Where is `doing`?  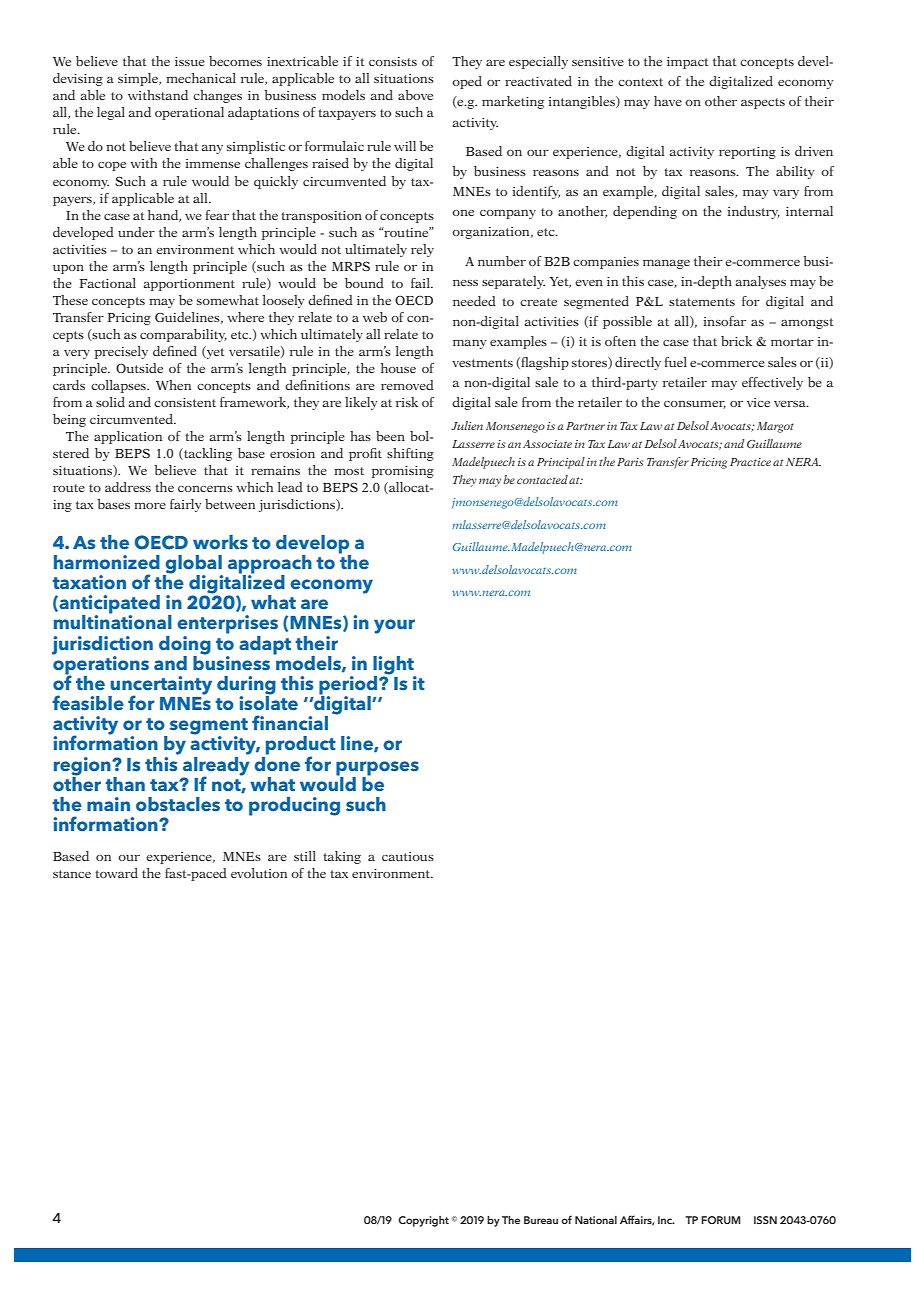
doing is located at coordinates (185, 646).
